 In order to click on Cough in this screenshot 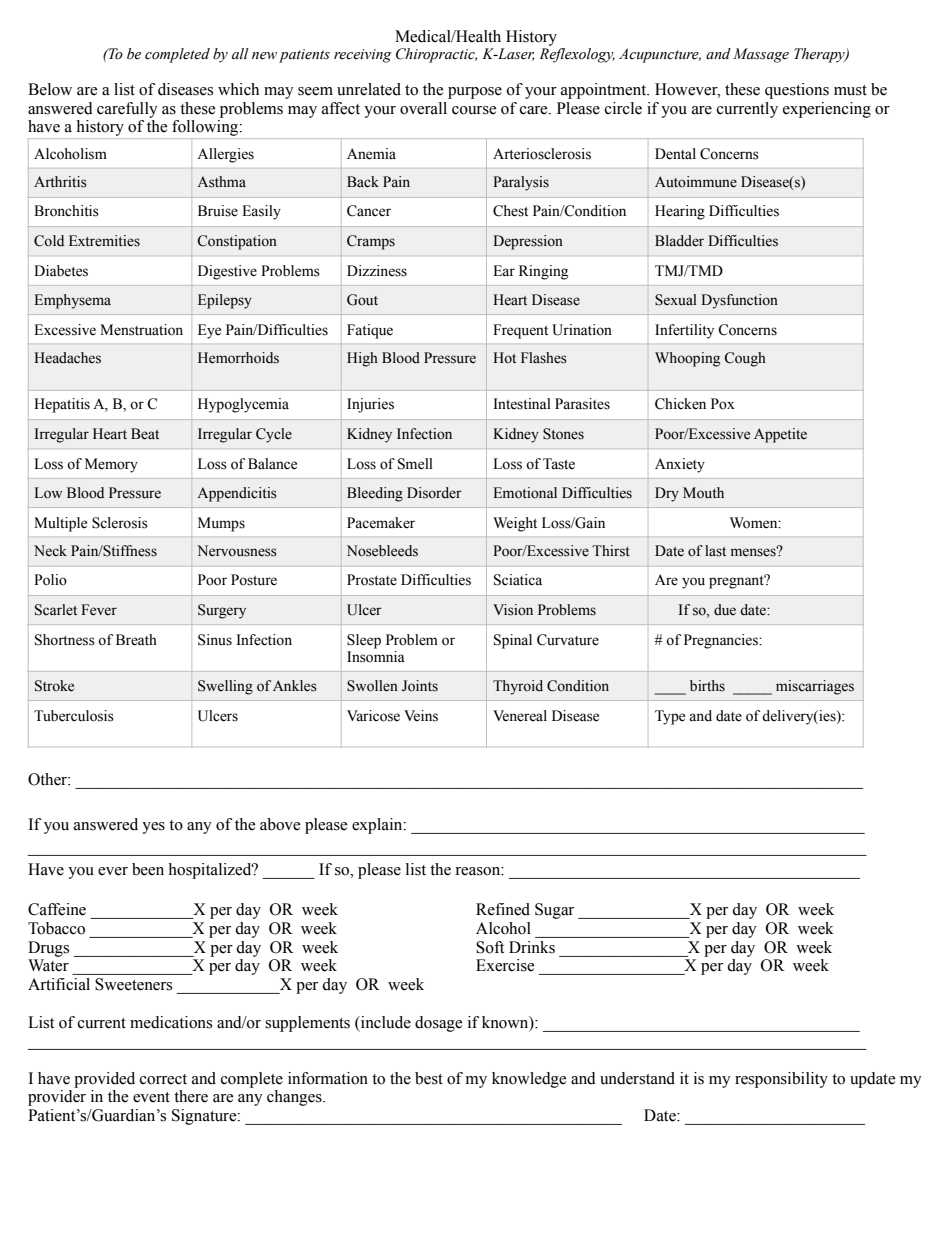, I will do `click(745, 359)`.
